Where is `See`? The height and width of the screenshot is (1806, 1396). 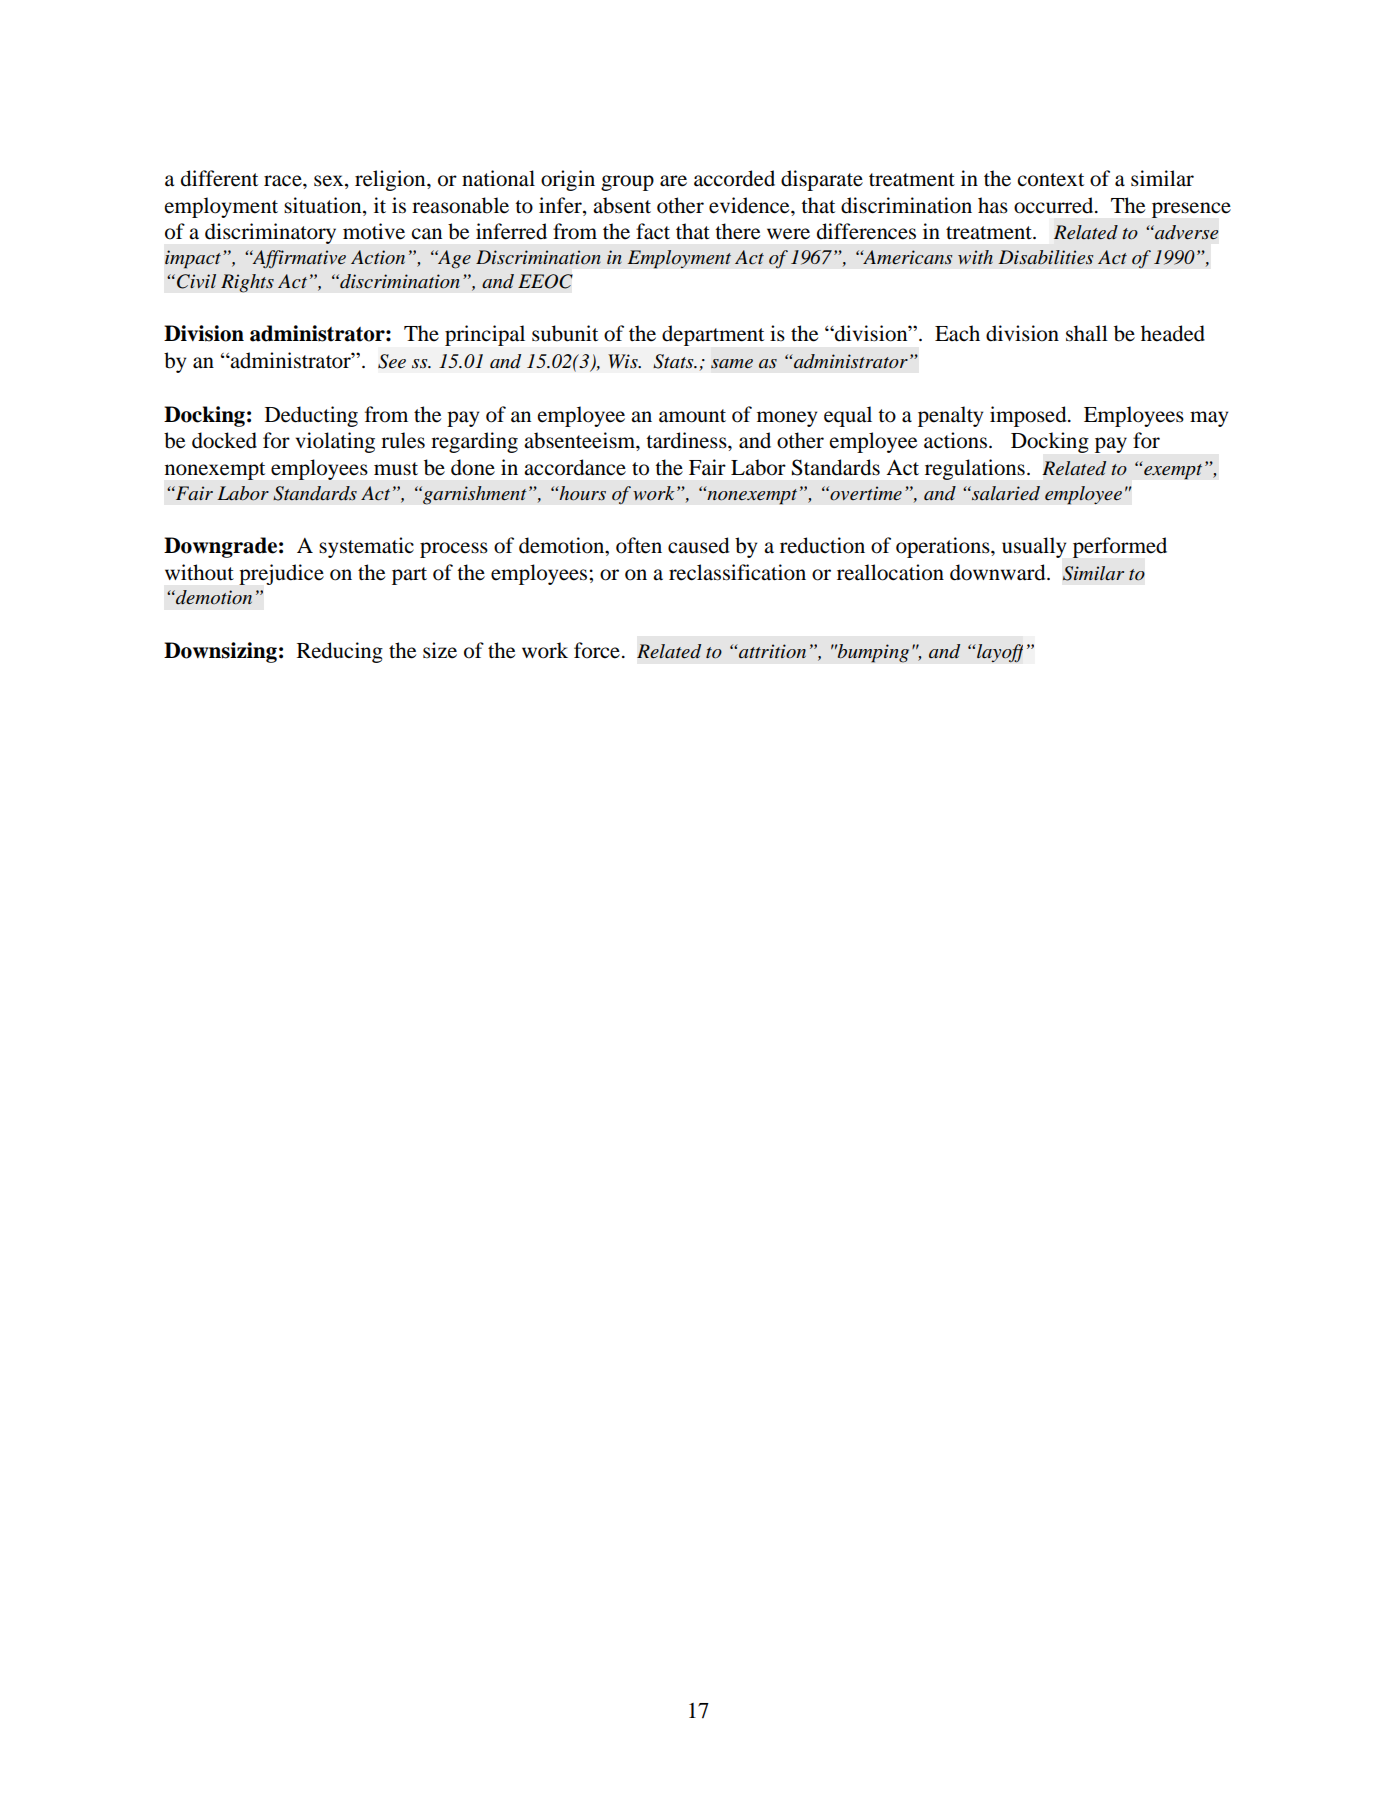 See is located at coordinates (392, 361).
